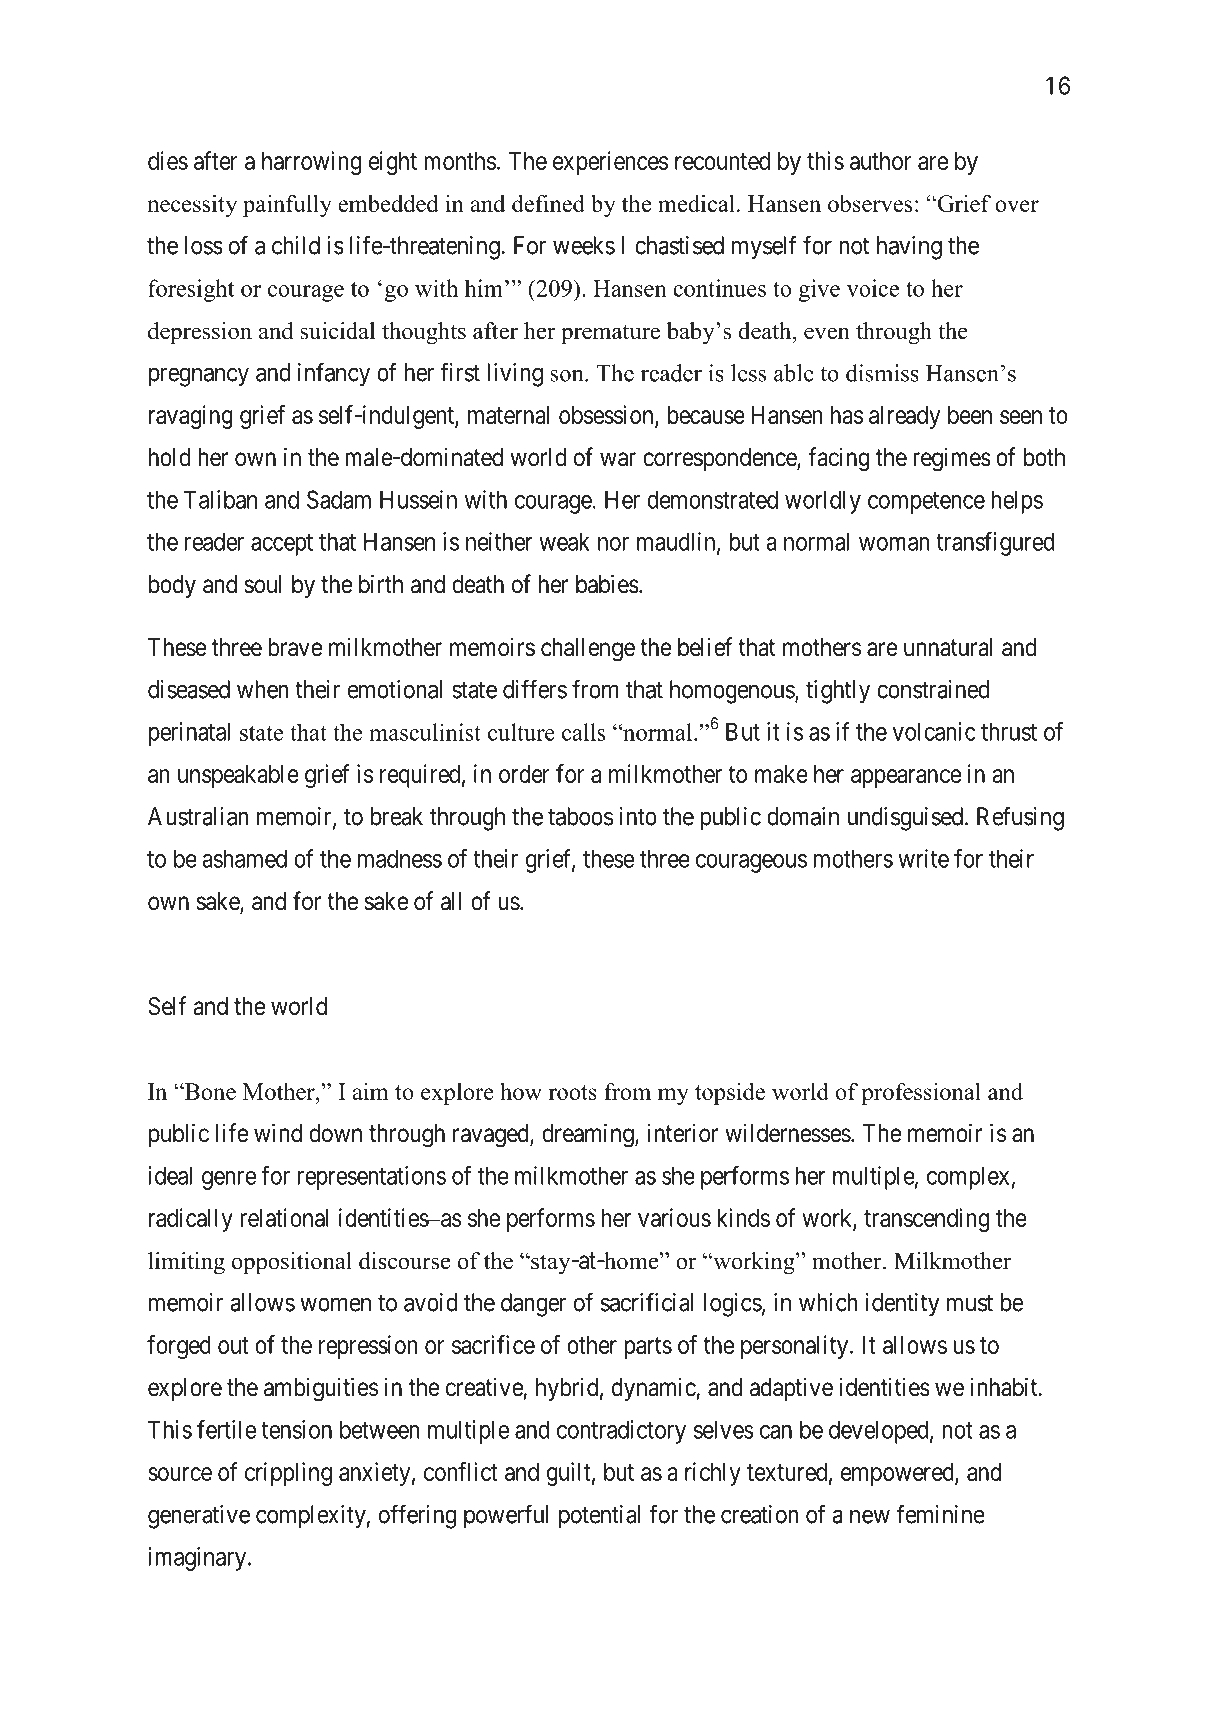 This page has height=1722, width=1217. I want to click on accept, so click(282, 545).
